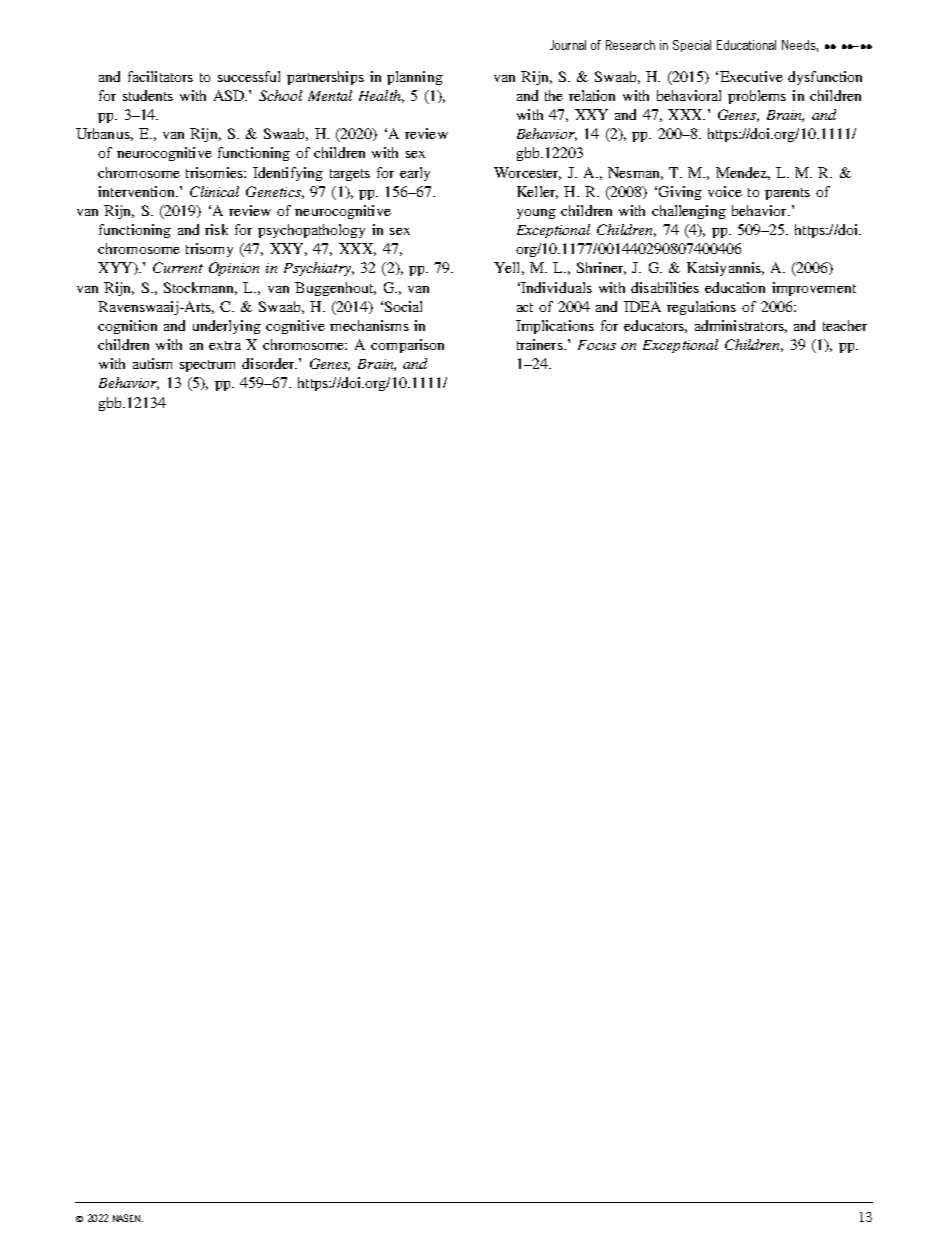 The width and height of the document is (952, 1256). I want to click on teacher, so click(845, 325).
